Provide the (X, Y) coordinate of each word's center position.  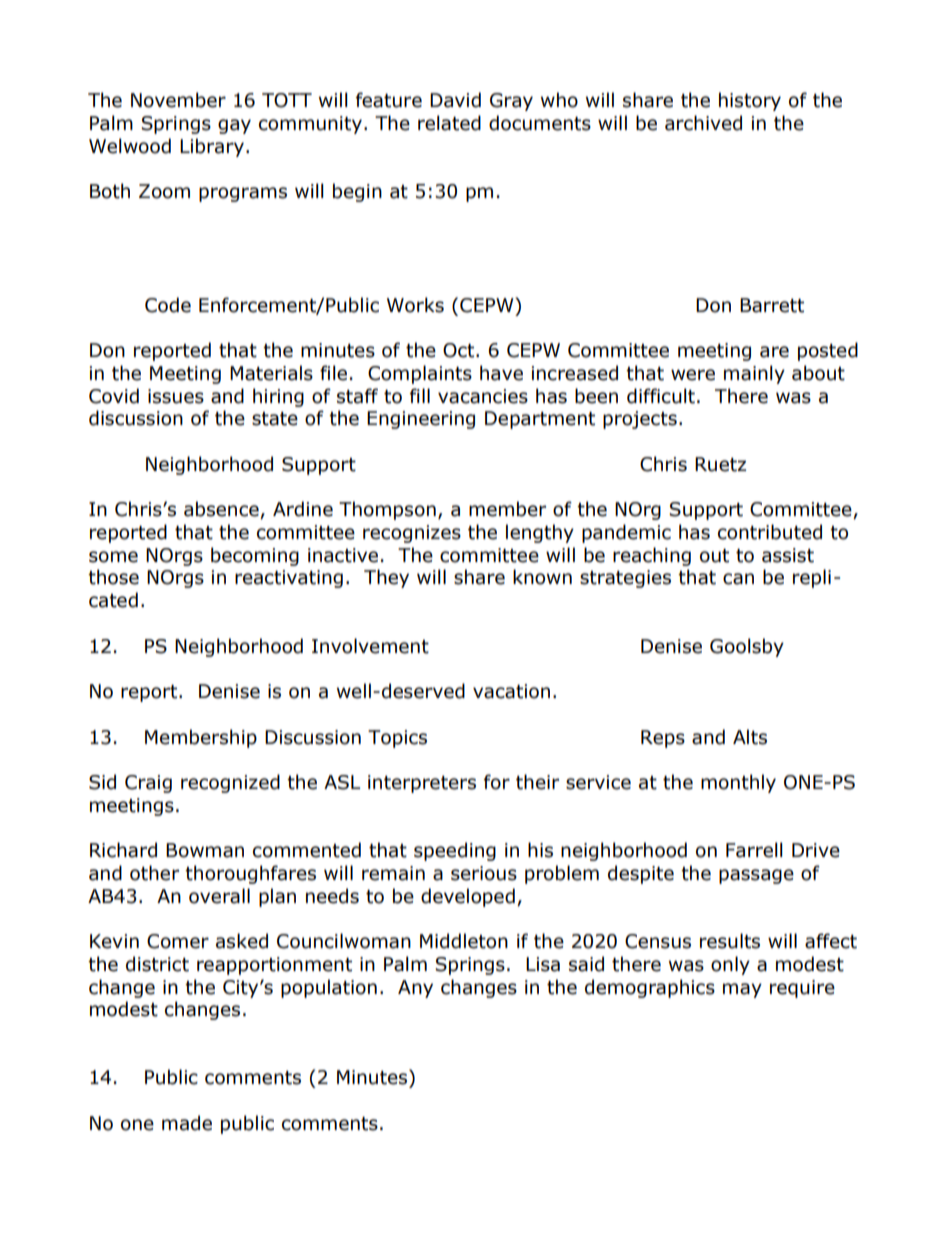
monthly (738, 783)
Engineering (421, 420)
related (449, 123)
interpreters (422, 784)
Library (212, 147)
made (187, 1123)
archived (703, 123)
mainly (754, 374)
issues (176, 396)
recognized (230, 783)
